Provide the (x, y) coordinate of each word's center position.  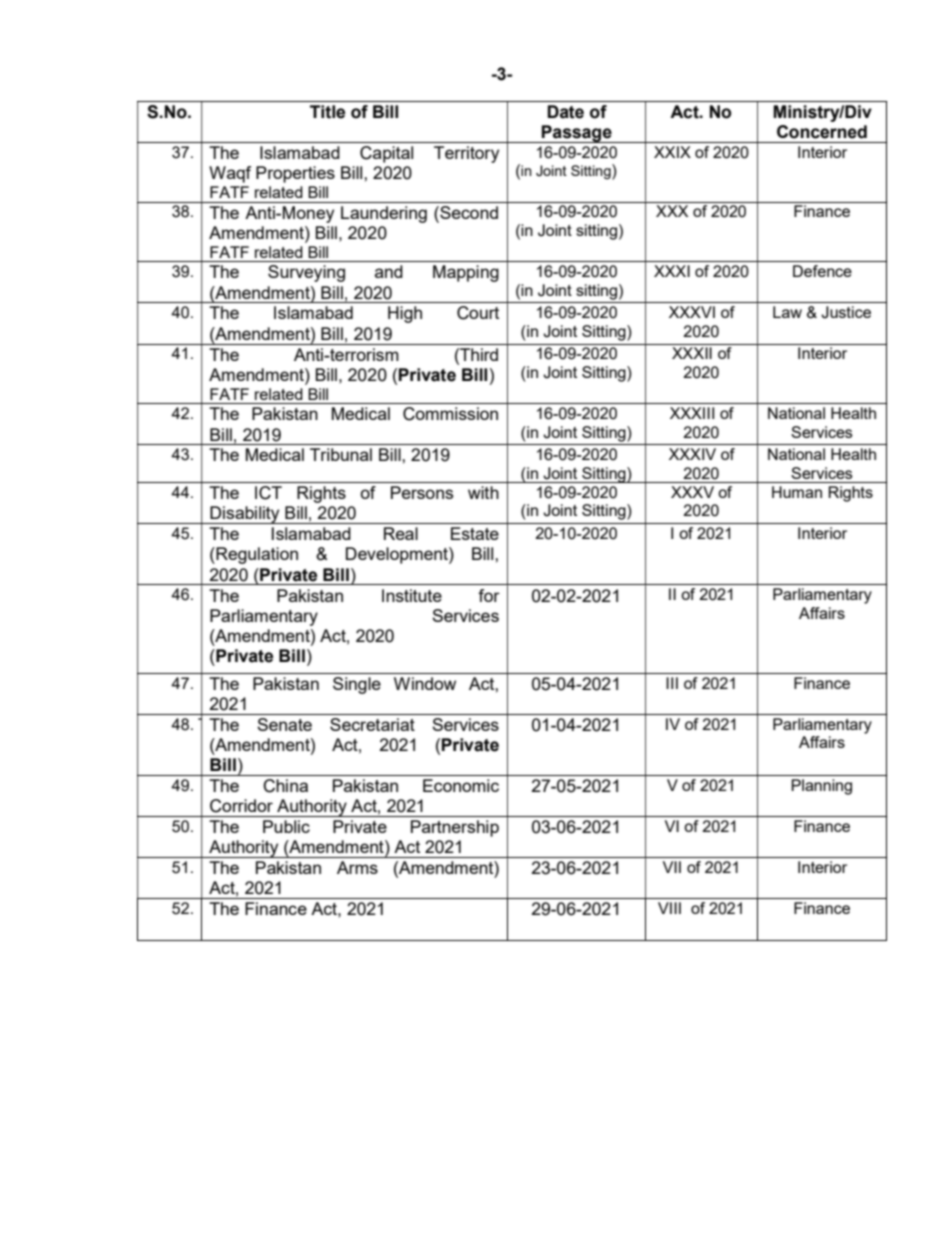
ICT (268, 493)
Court (478, 313)
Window (425, 683)
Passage (577, 134)
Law (787, 312)
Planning (821, 787)
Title (327, 112)
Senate (284, 724)
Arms (357, 867)
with (483, 492)
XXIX (672, 152)
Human (797, 492)
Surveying (306, 273)
